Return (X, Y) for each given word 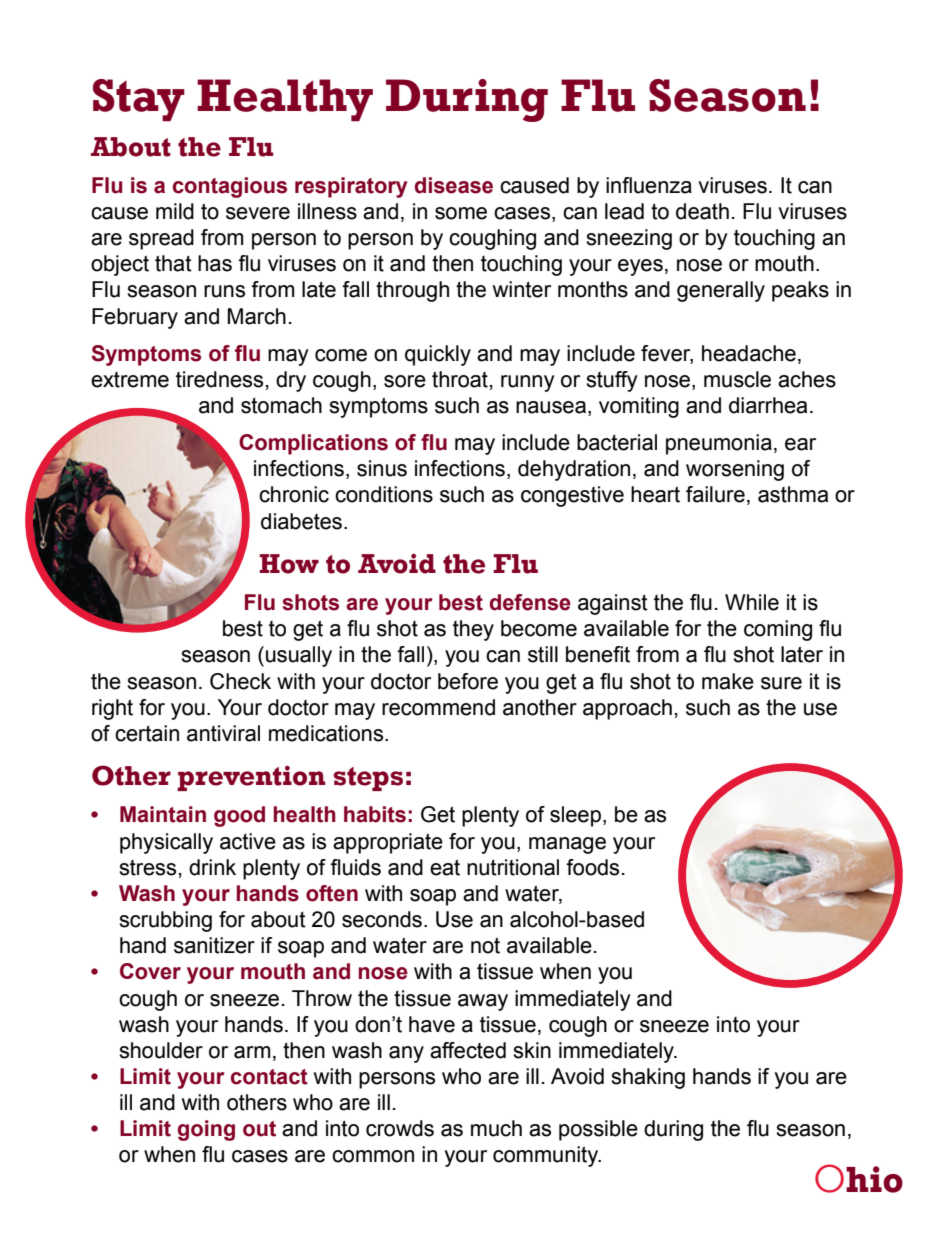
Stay (139, 100)
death (702, 211)
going (206, 1130)
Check (240, 681)
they (473, 630)
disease (454, 185)
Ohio (859, 1178)
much (496, 1128)
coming (778, 630)
